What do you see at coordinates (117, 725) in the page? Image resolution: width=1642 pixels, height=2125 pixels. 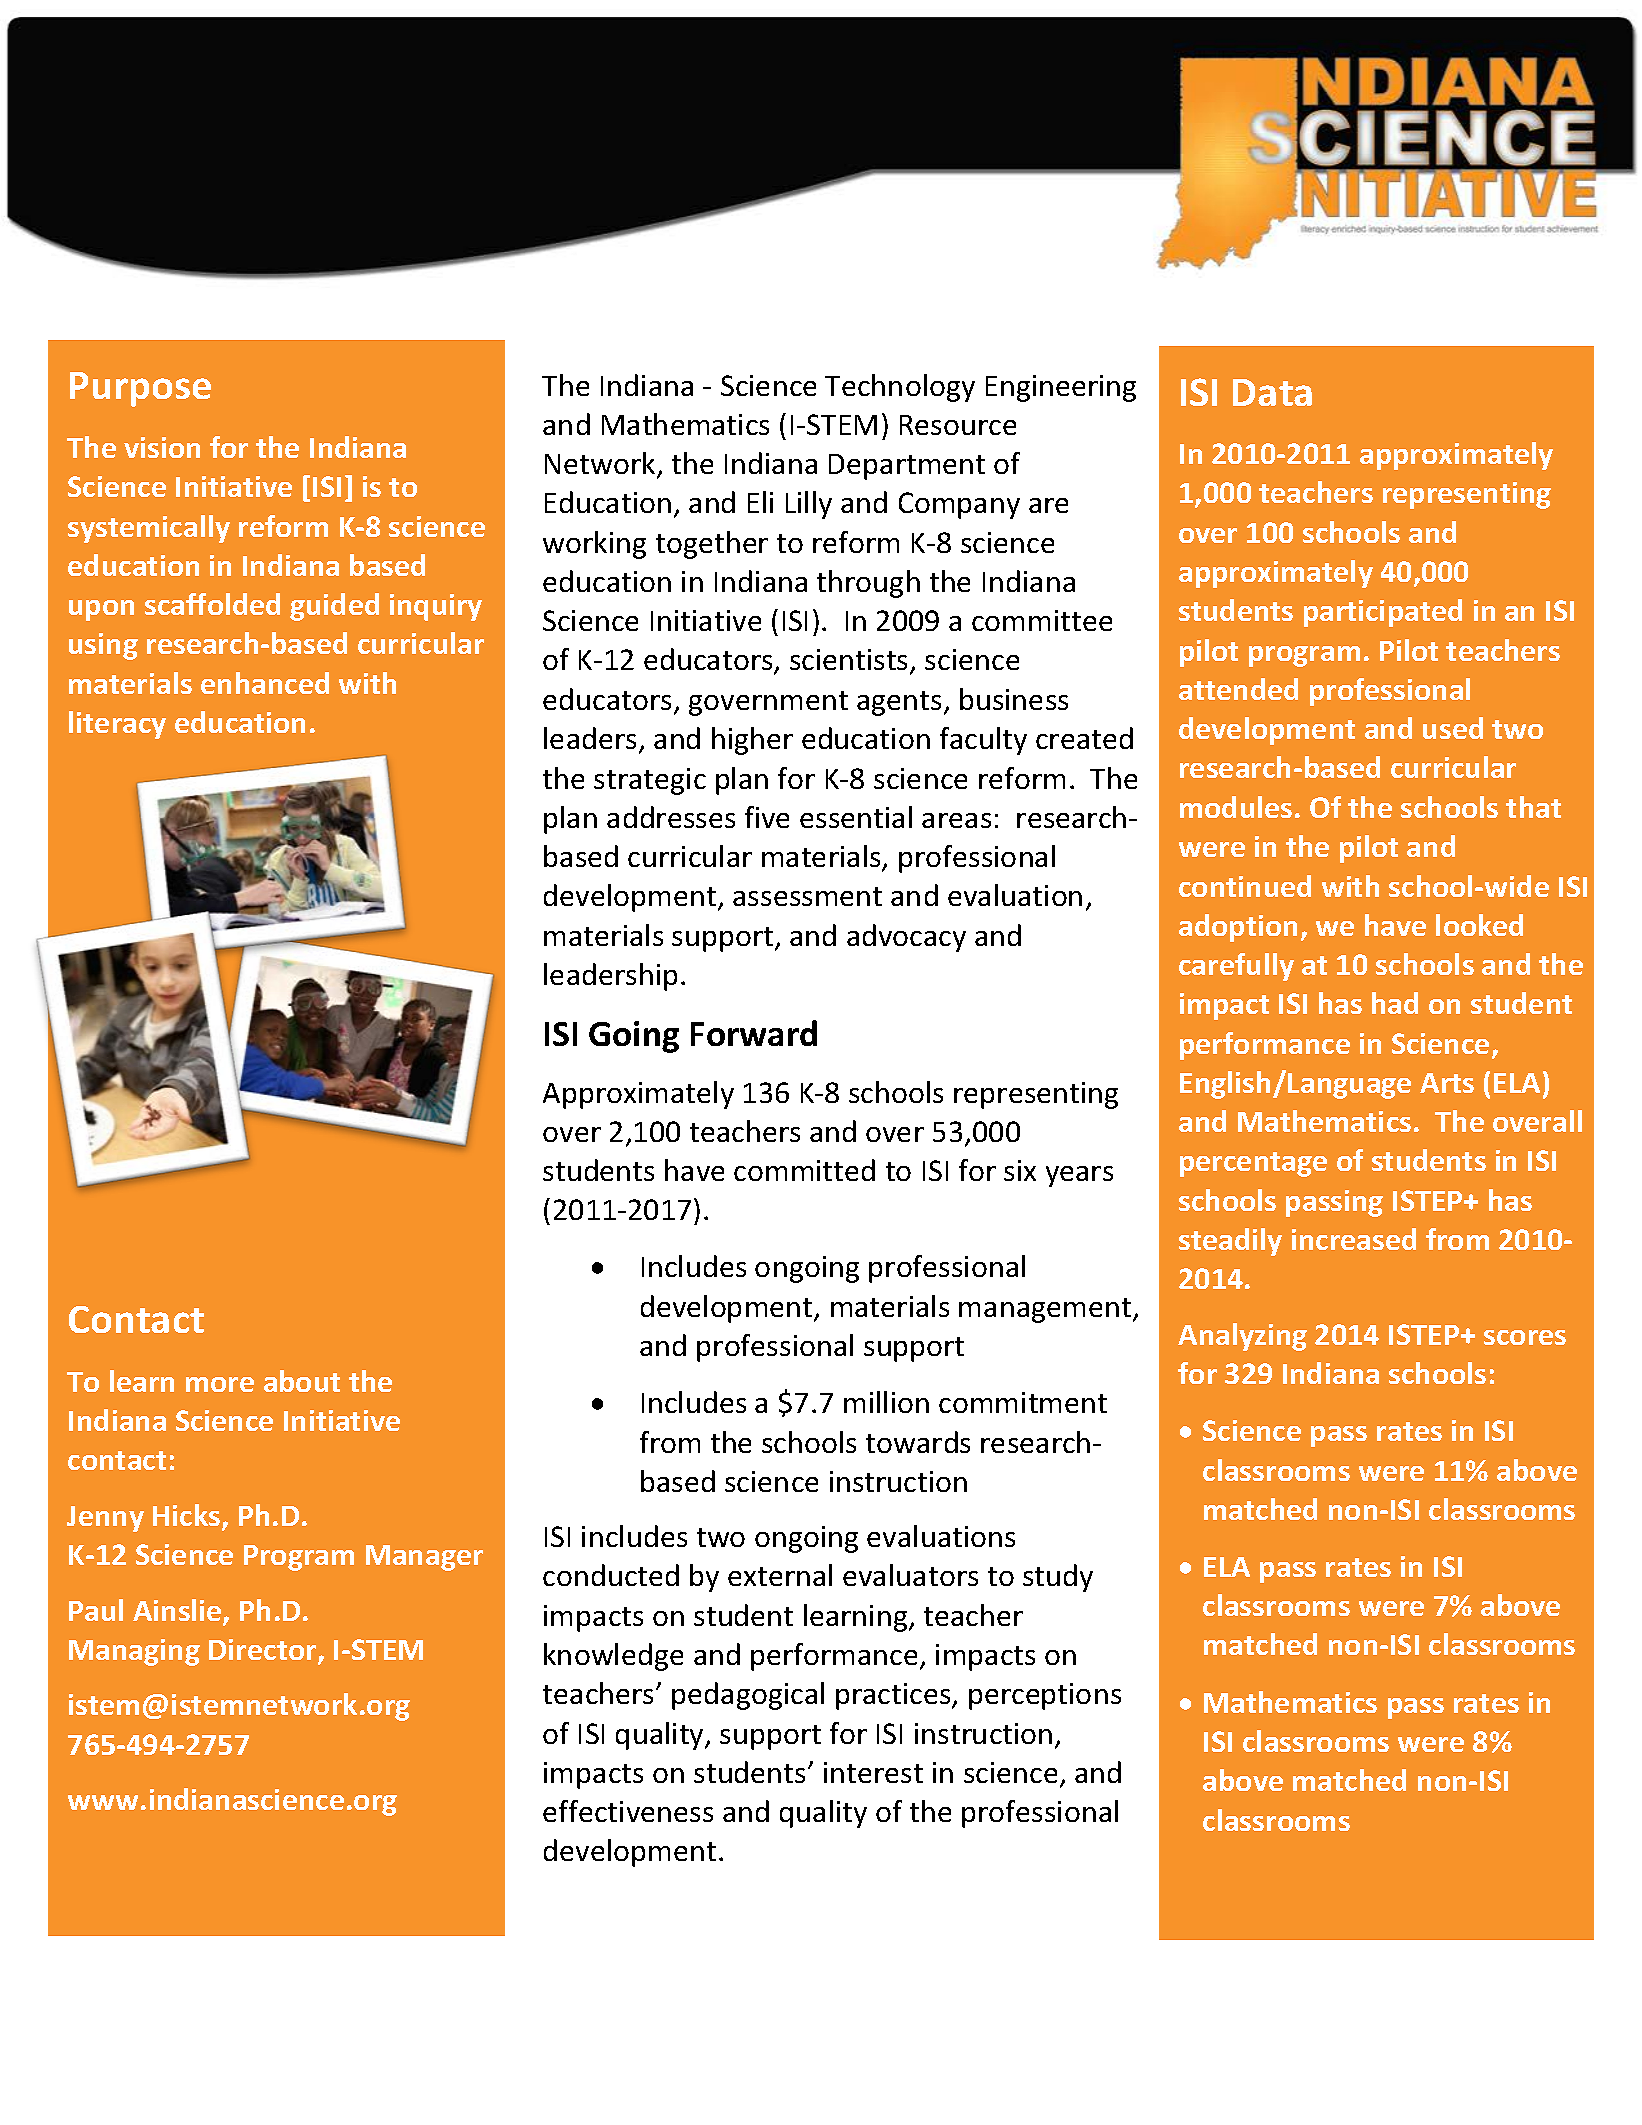 I see `literacy` at bounding box center [117, 725].
